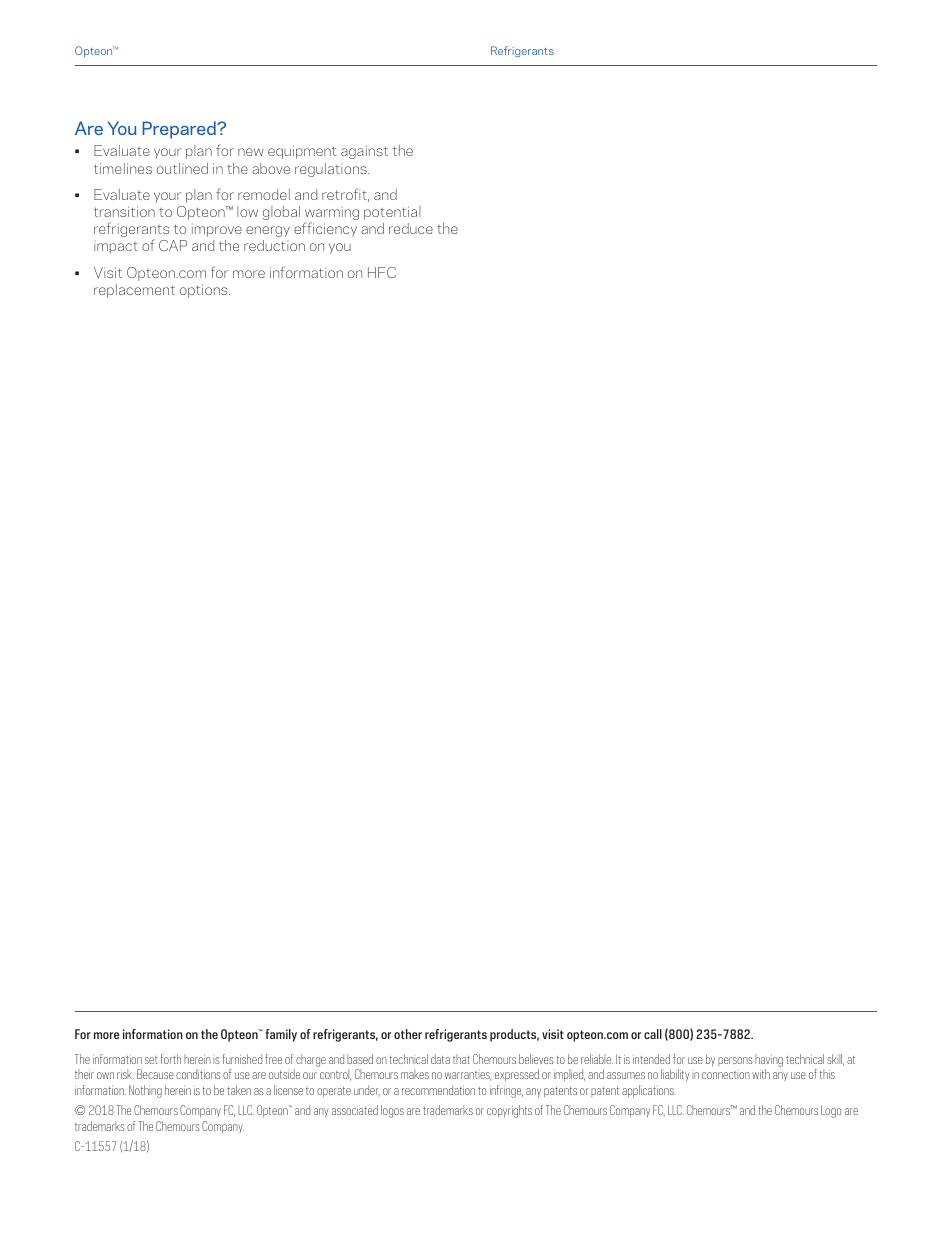  What do you see at coordinates (274, 245) in the page?
I see `reduction` at bounding box center [274, 245].
